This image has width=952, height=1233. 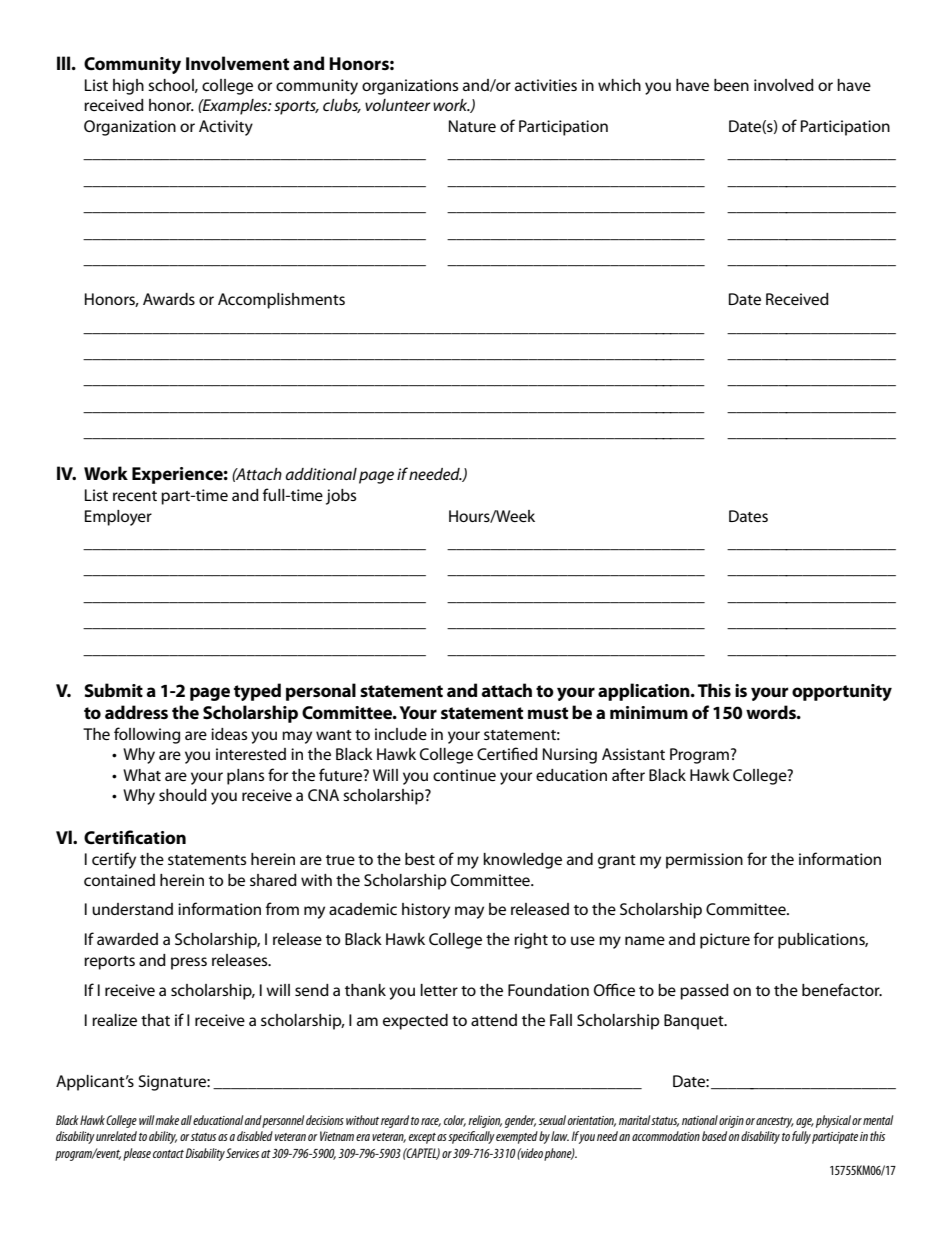 What do you see at coordinates (237, 63) in the image?
I see `Involvement` at bounding box center [237, 63].
